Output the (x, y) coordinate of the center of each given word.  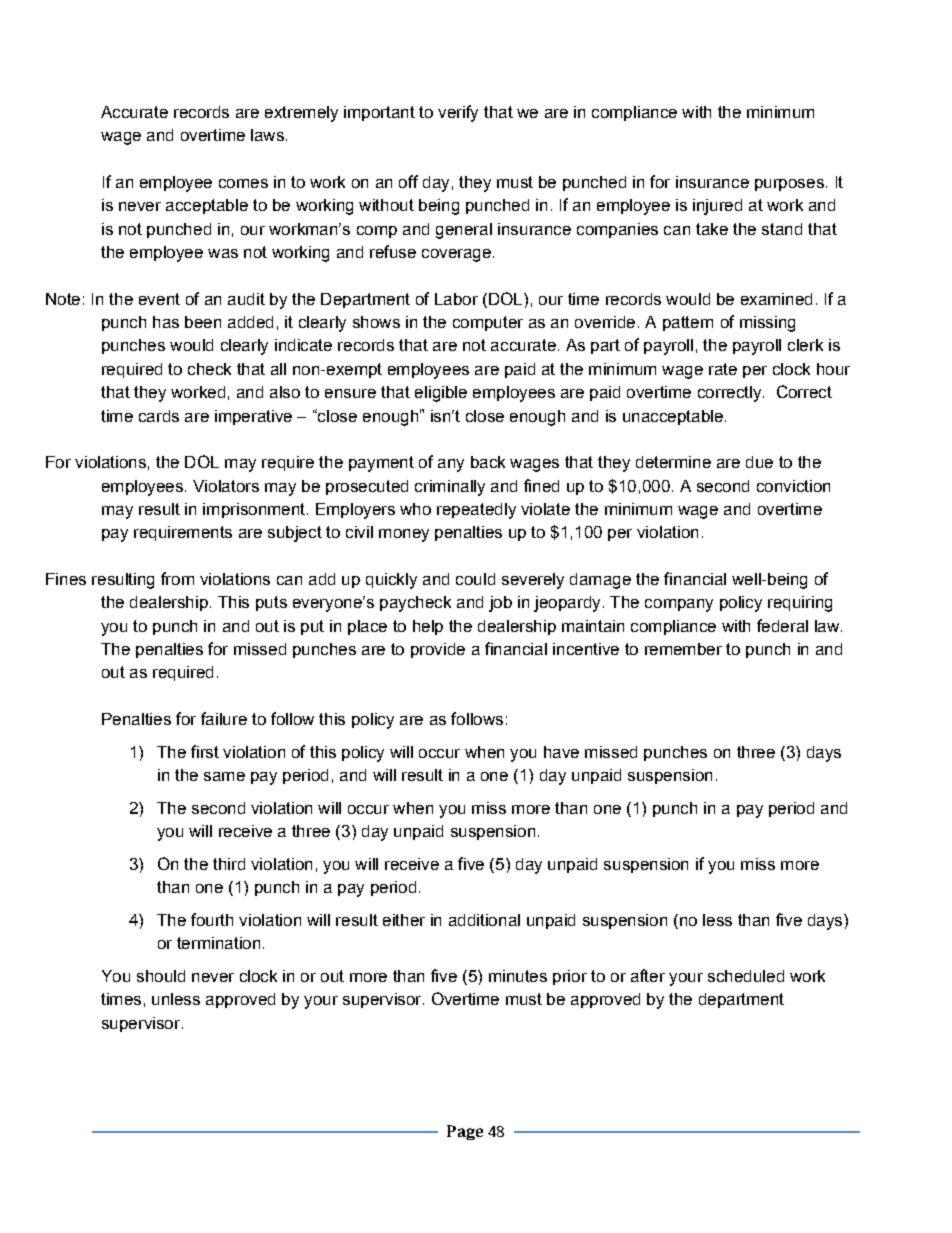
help (428, 627)
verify (458, 113)
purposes (789, 185)
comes (243, 183)
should (161, 976)
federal (782, 625)
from (177, 578)
